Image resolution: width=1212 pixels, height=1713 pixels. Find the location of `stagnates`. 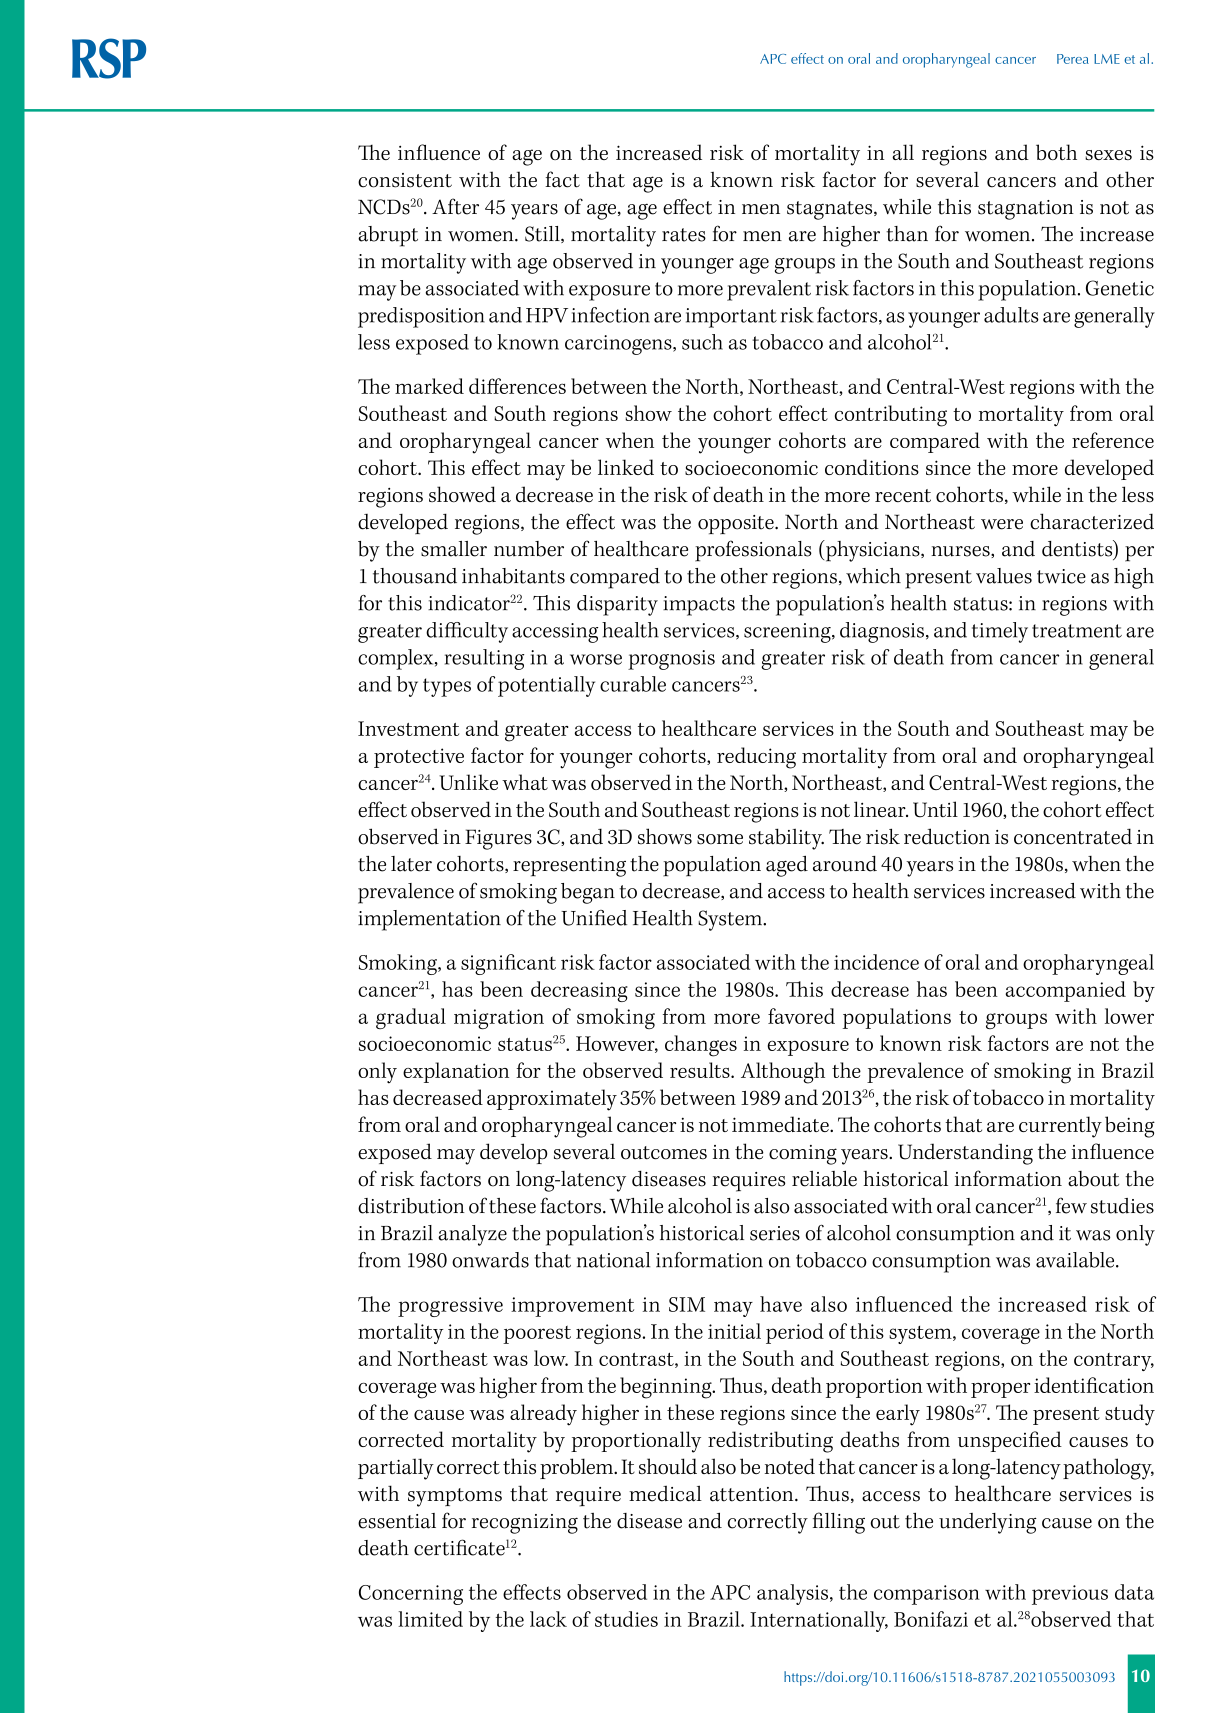

stagnates is located at coordinates (831, 210).
